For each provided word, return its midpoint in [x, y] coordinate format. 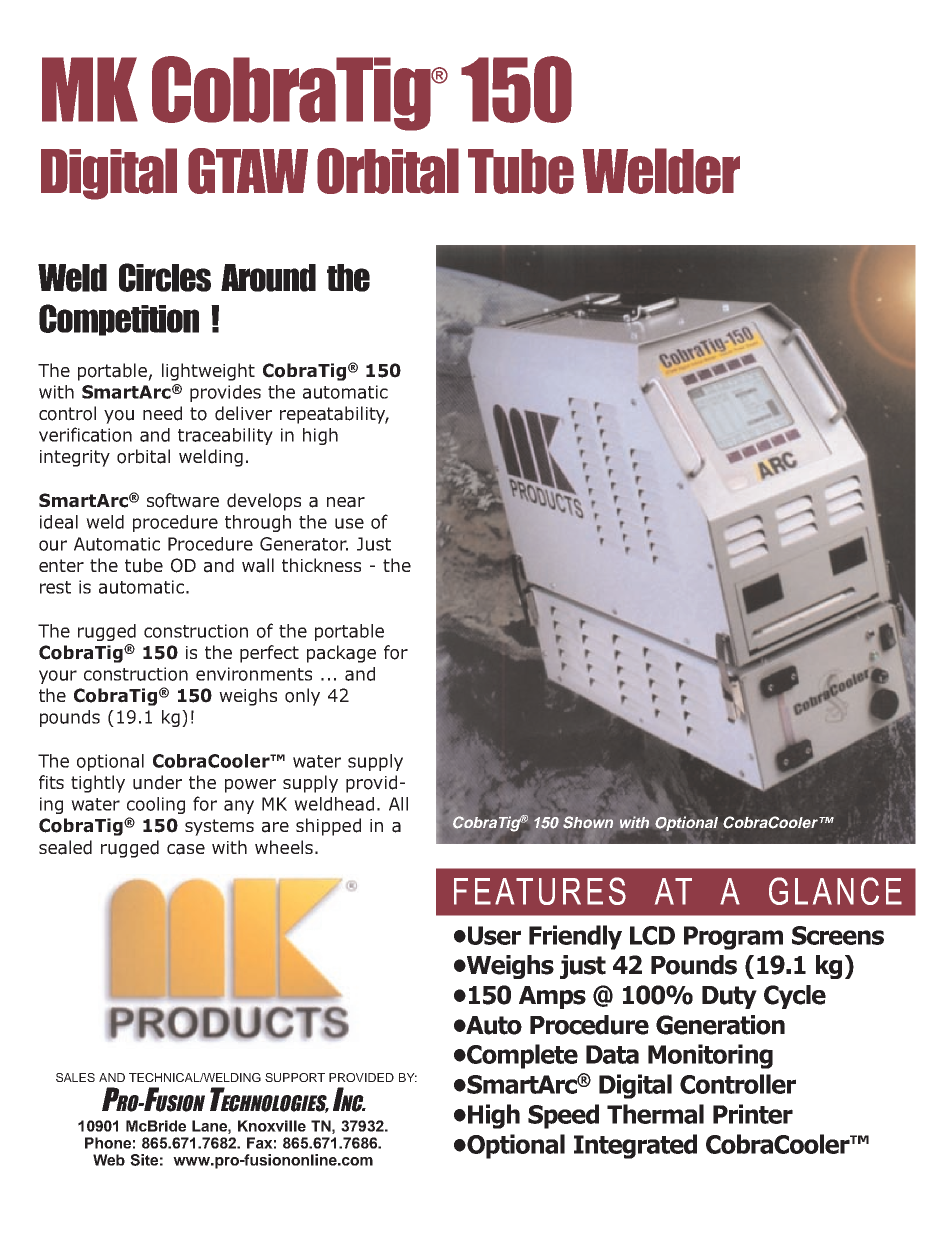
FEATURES [540, 891]
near [346, 502]
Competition [119, 320]
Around [268, 278]
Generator [304, 544]
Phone [108, 1143]
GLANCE [835, 891]
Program [733, 938]
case [186, 849]
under [157, 782]
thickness [321, 565]
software [183, 500]
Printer [753, 1114]
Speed [563, 1116]
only [302, 697]
